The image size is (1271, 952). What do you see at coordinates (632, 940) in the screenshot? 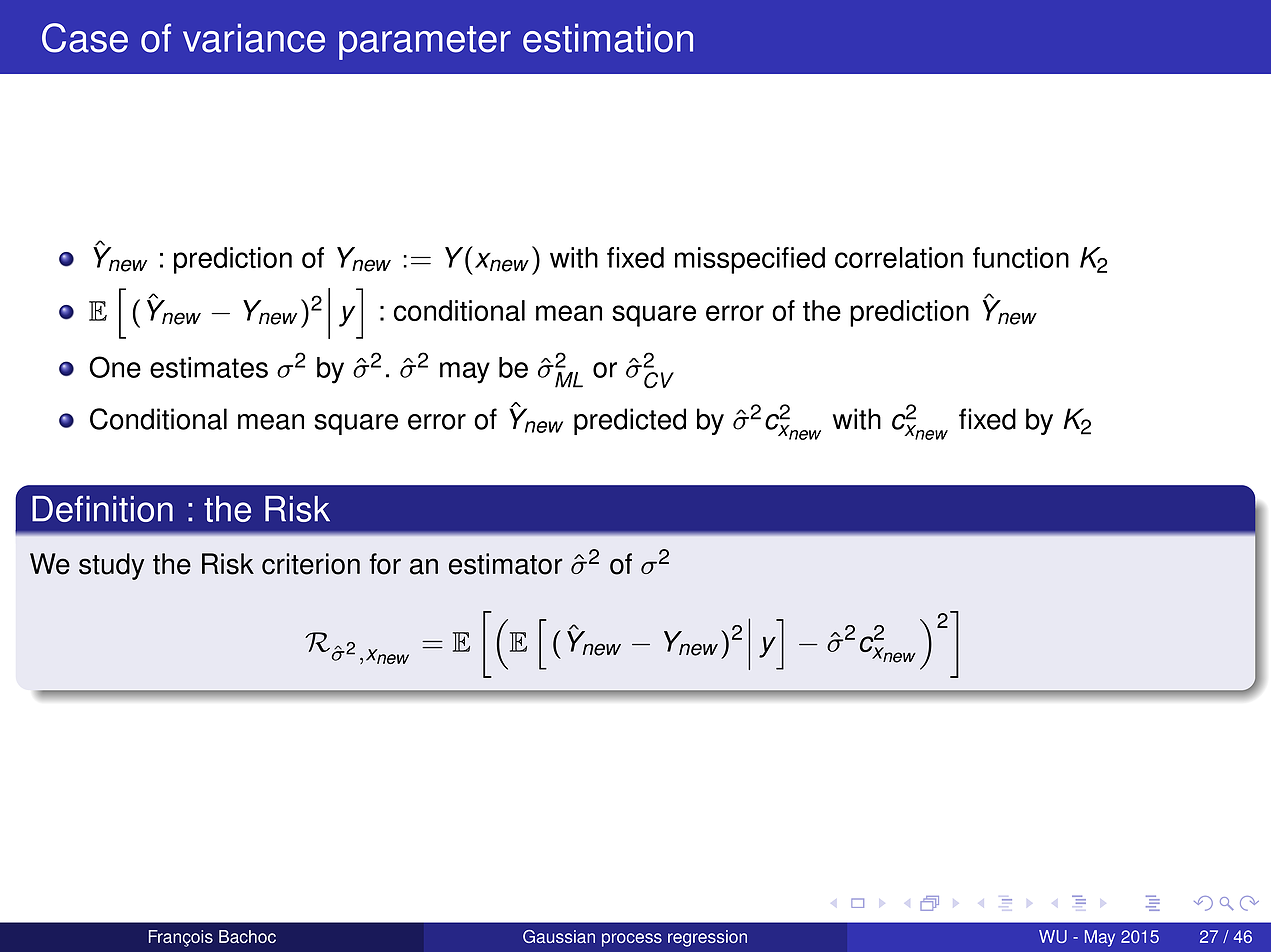
I see `process` at bounding box center [632, 940].
